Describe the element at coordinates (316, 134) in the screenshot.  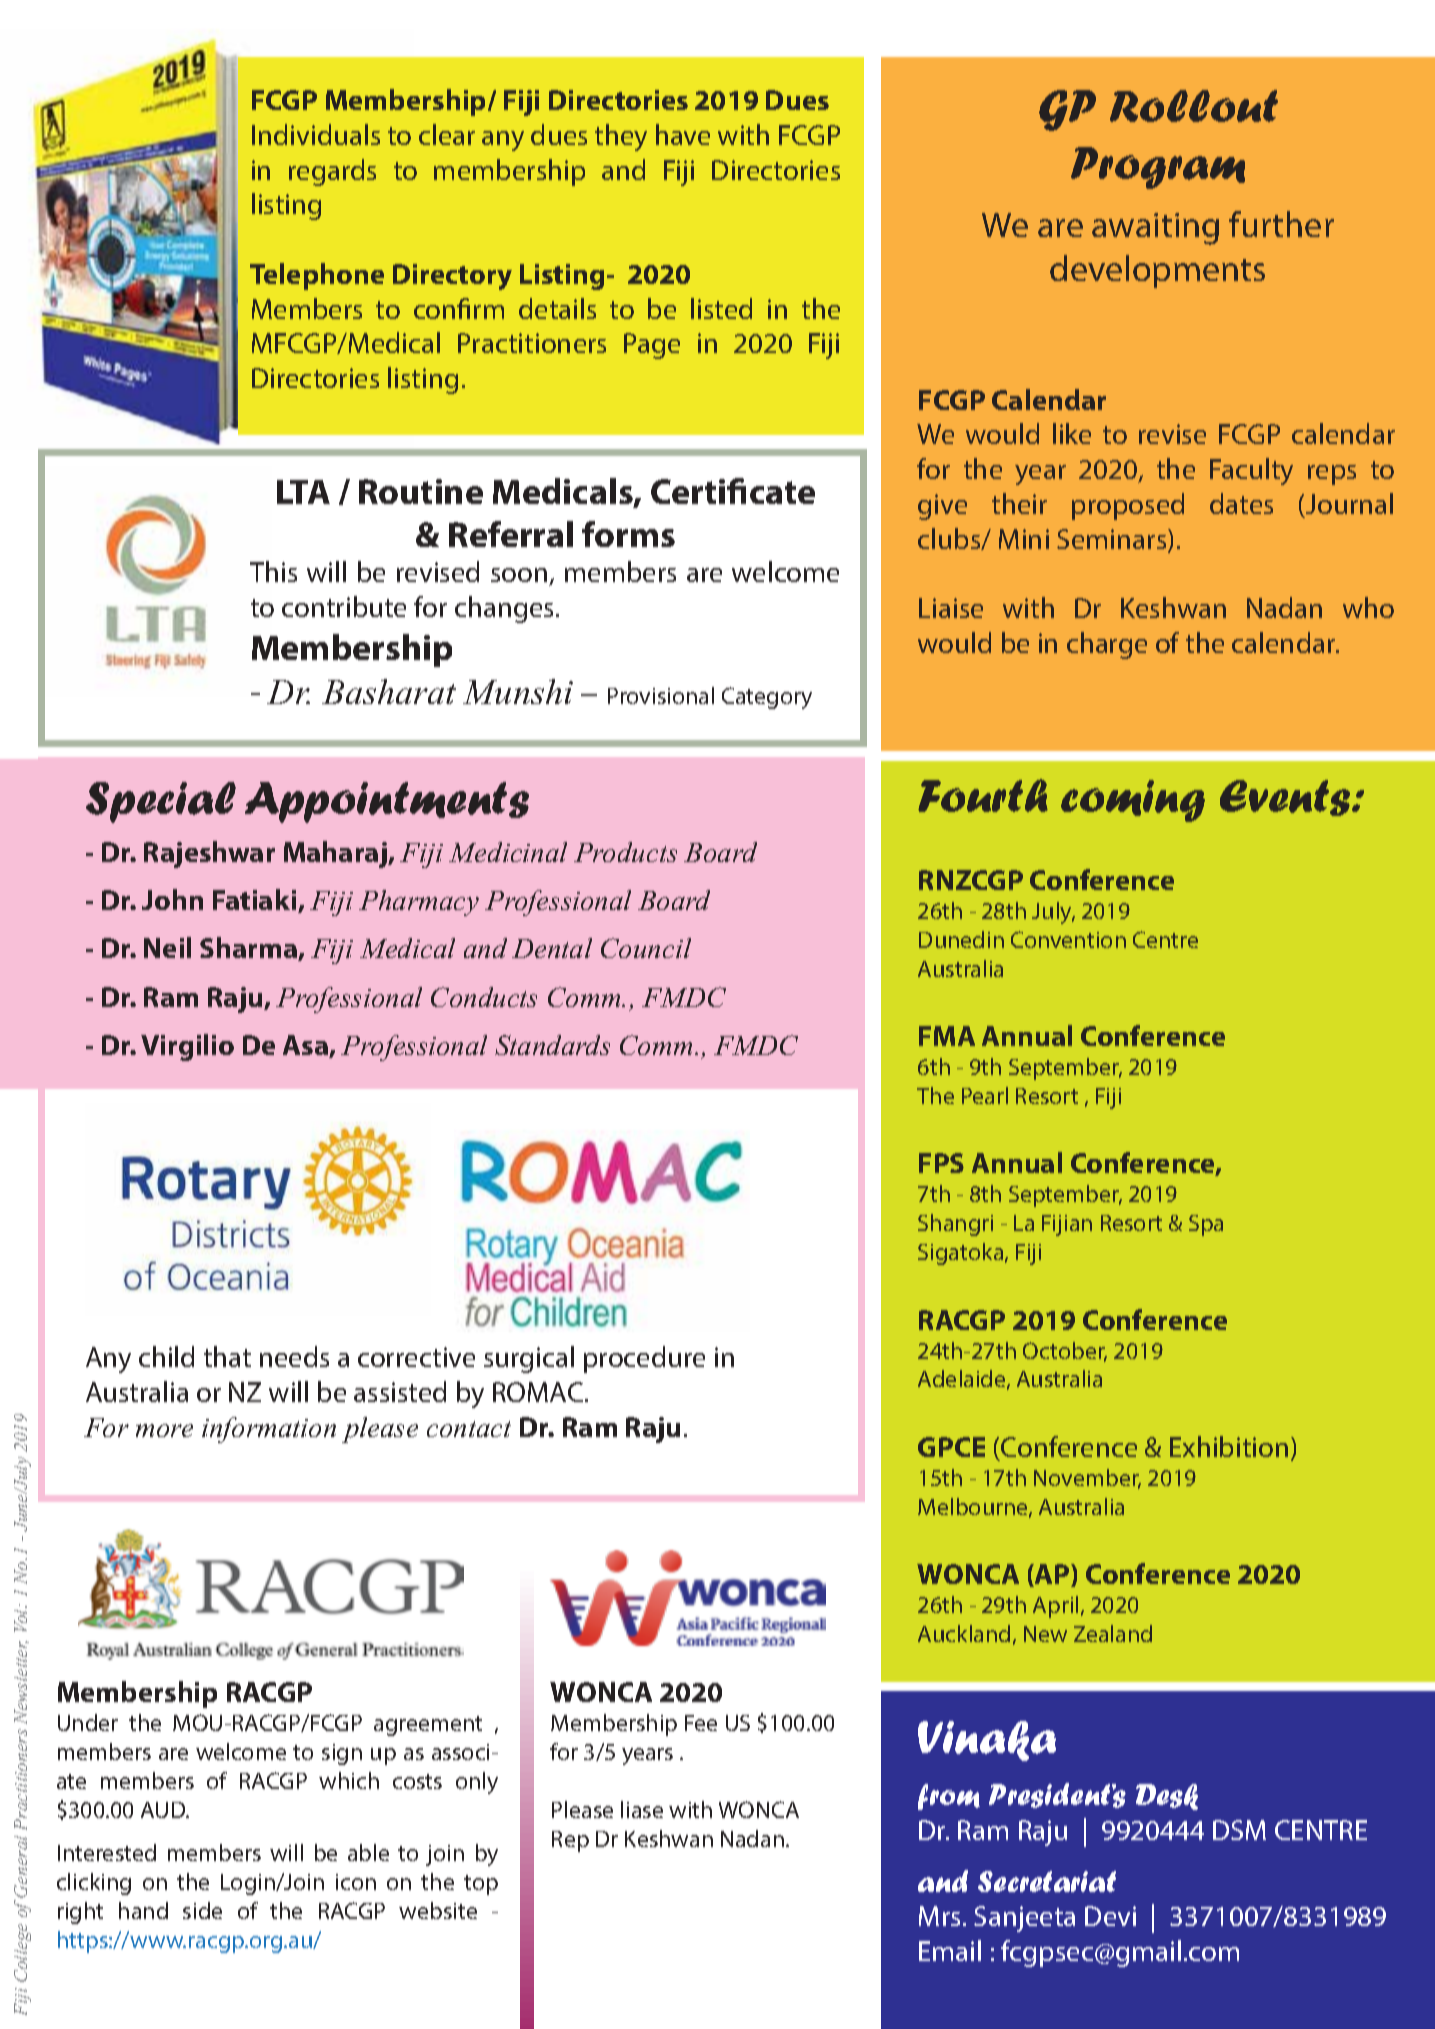
I see `Individuals` at that location.
